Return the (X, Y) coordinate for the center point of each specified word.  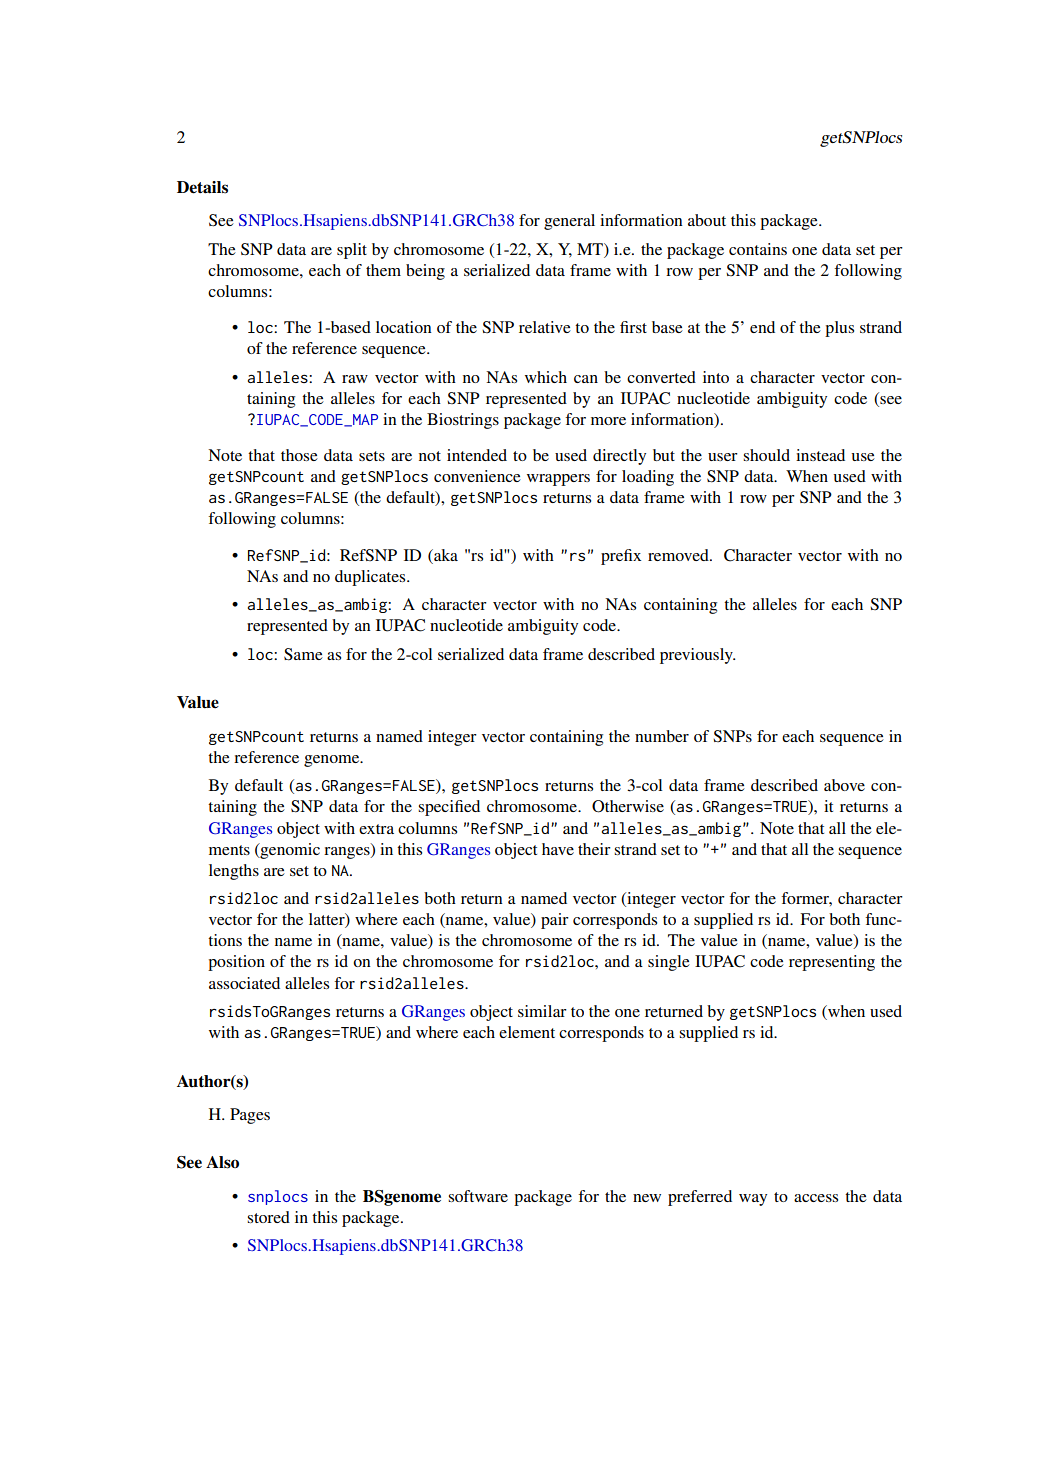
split (352, 251)
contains (758, 249)
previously (697, 656)
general (569, 222)
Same (303, 654)
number (662, 736)
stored (268, 1217)
